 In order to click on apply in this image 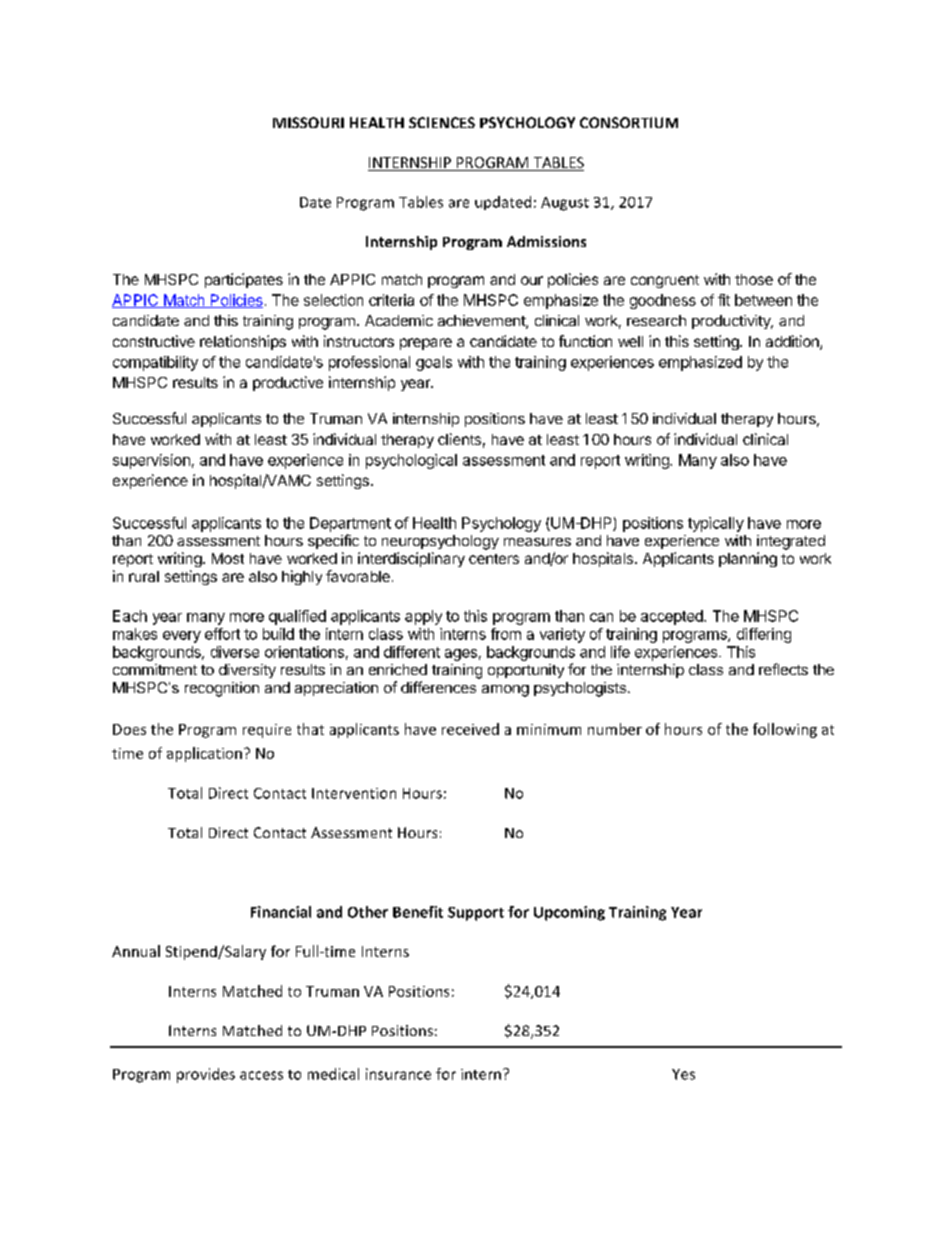, I will do `click(423, 617)`.
